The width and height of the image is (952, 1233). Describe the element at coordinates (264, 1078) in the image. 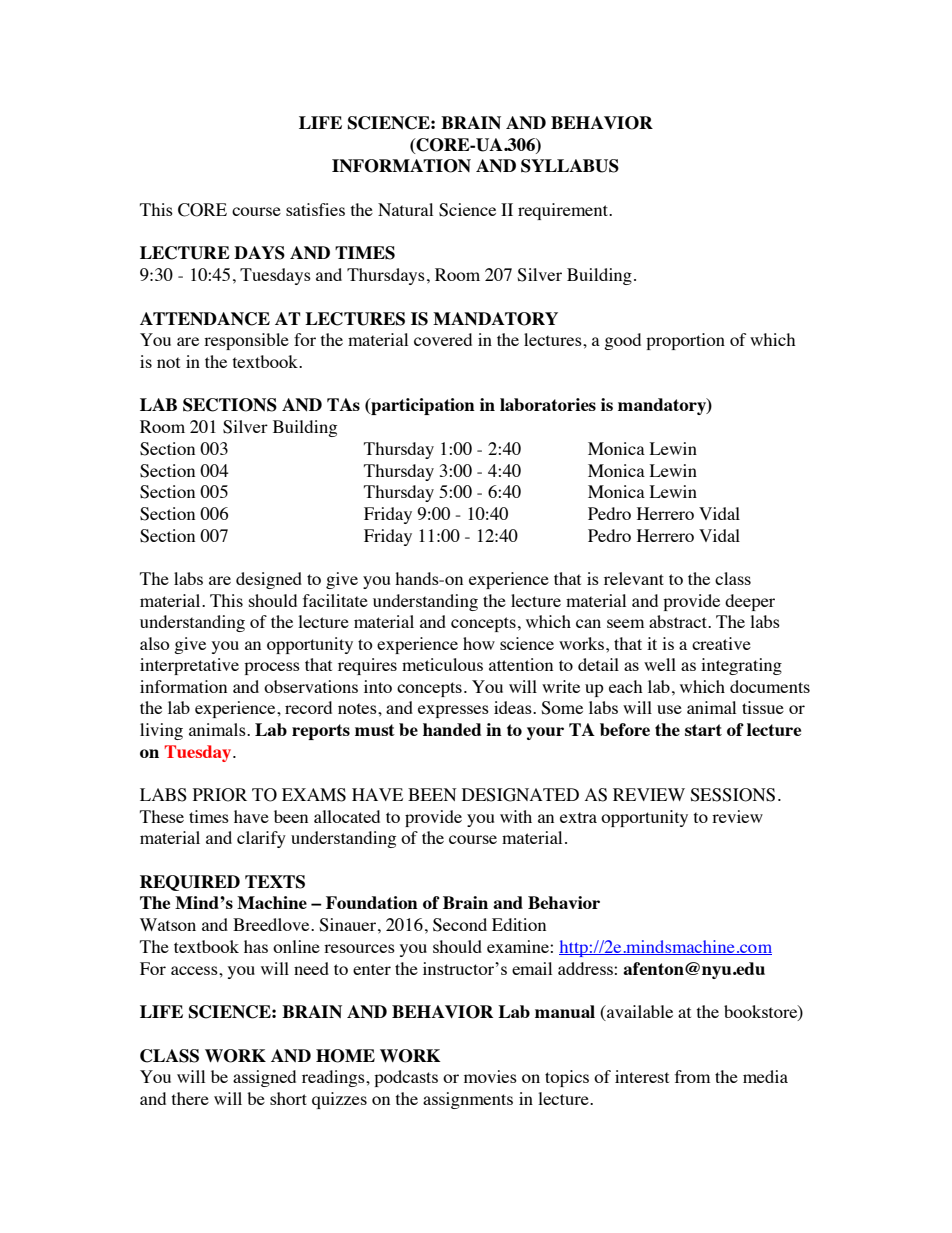

I see `assigned` at that location.
